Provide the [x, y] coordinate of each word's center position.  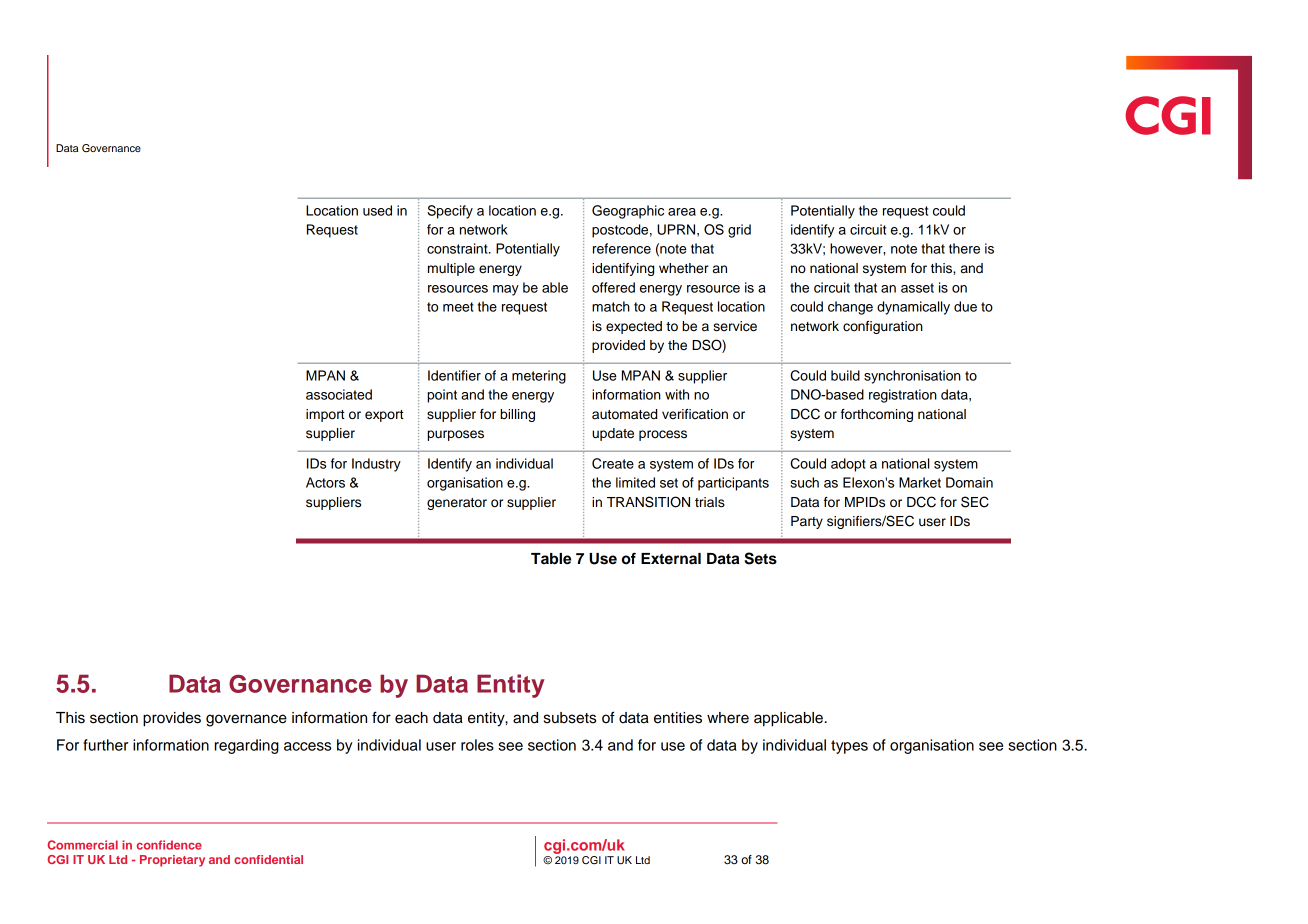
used [377, 210]
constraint [458, 248]
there [964, 248]
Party [807, 522]
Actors [325, 482]
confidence [169, 845]
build [845, 375]
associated [339, 394]
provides [172, 719]
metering [539, 377]
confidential [268, 859]
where [728, 718]
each [411, 718]
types [849, 747]
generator [457, 504]
